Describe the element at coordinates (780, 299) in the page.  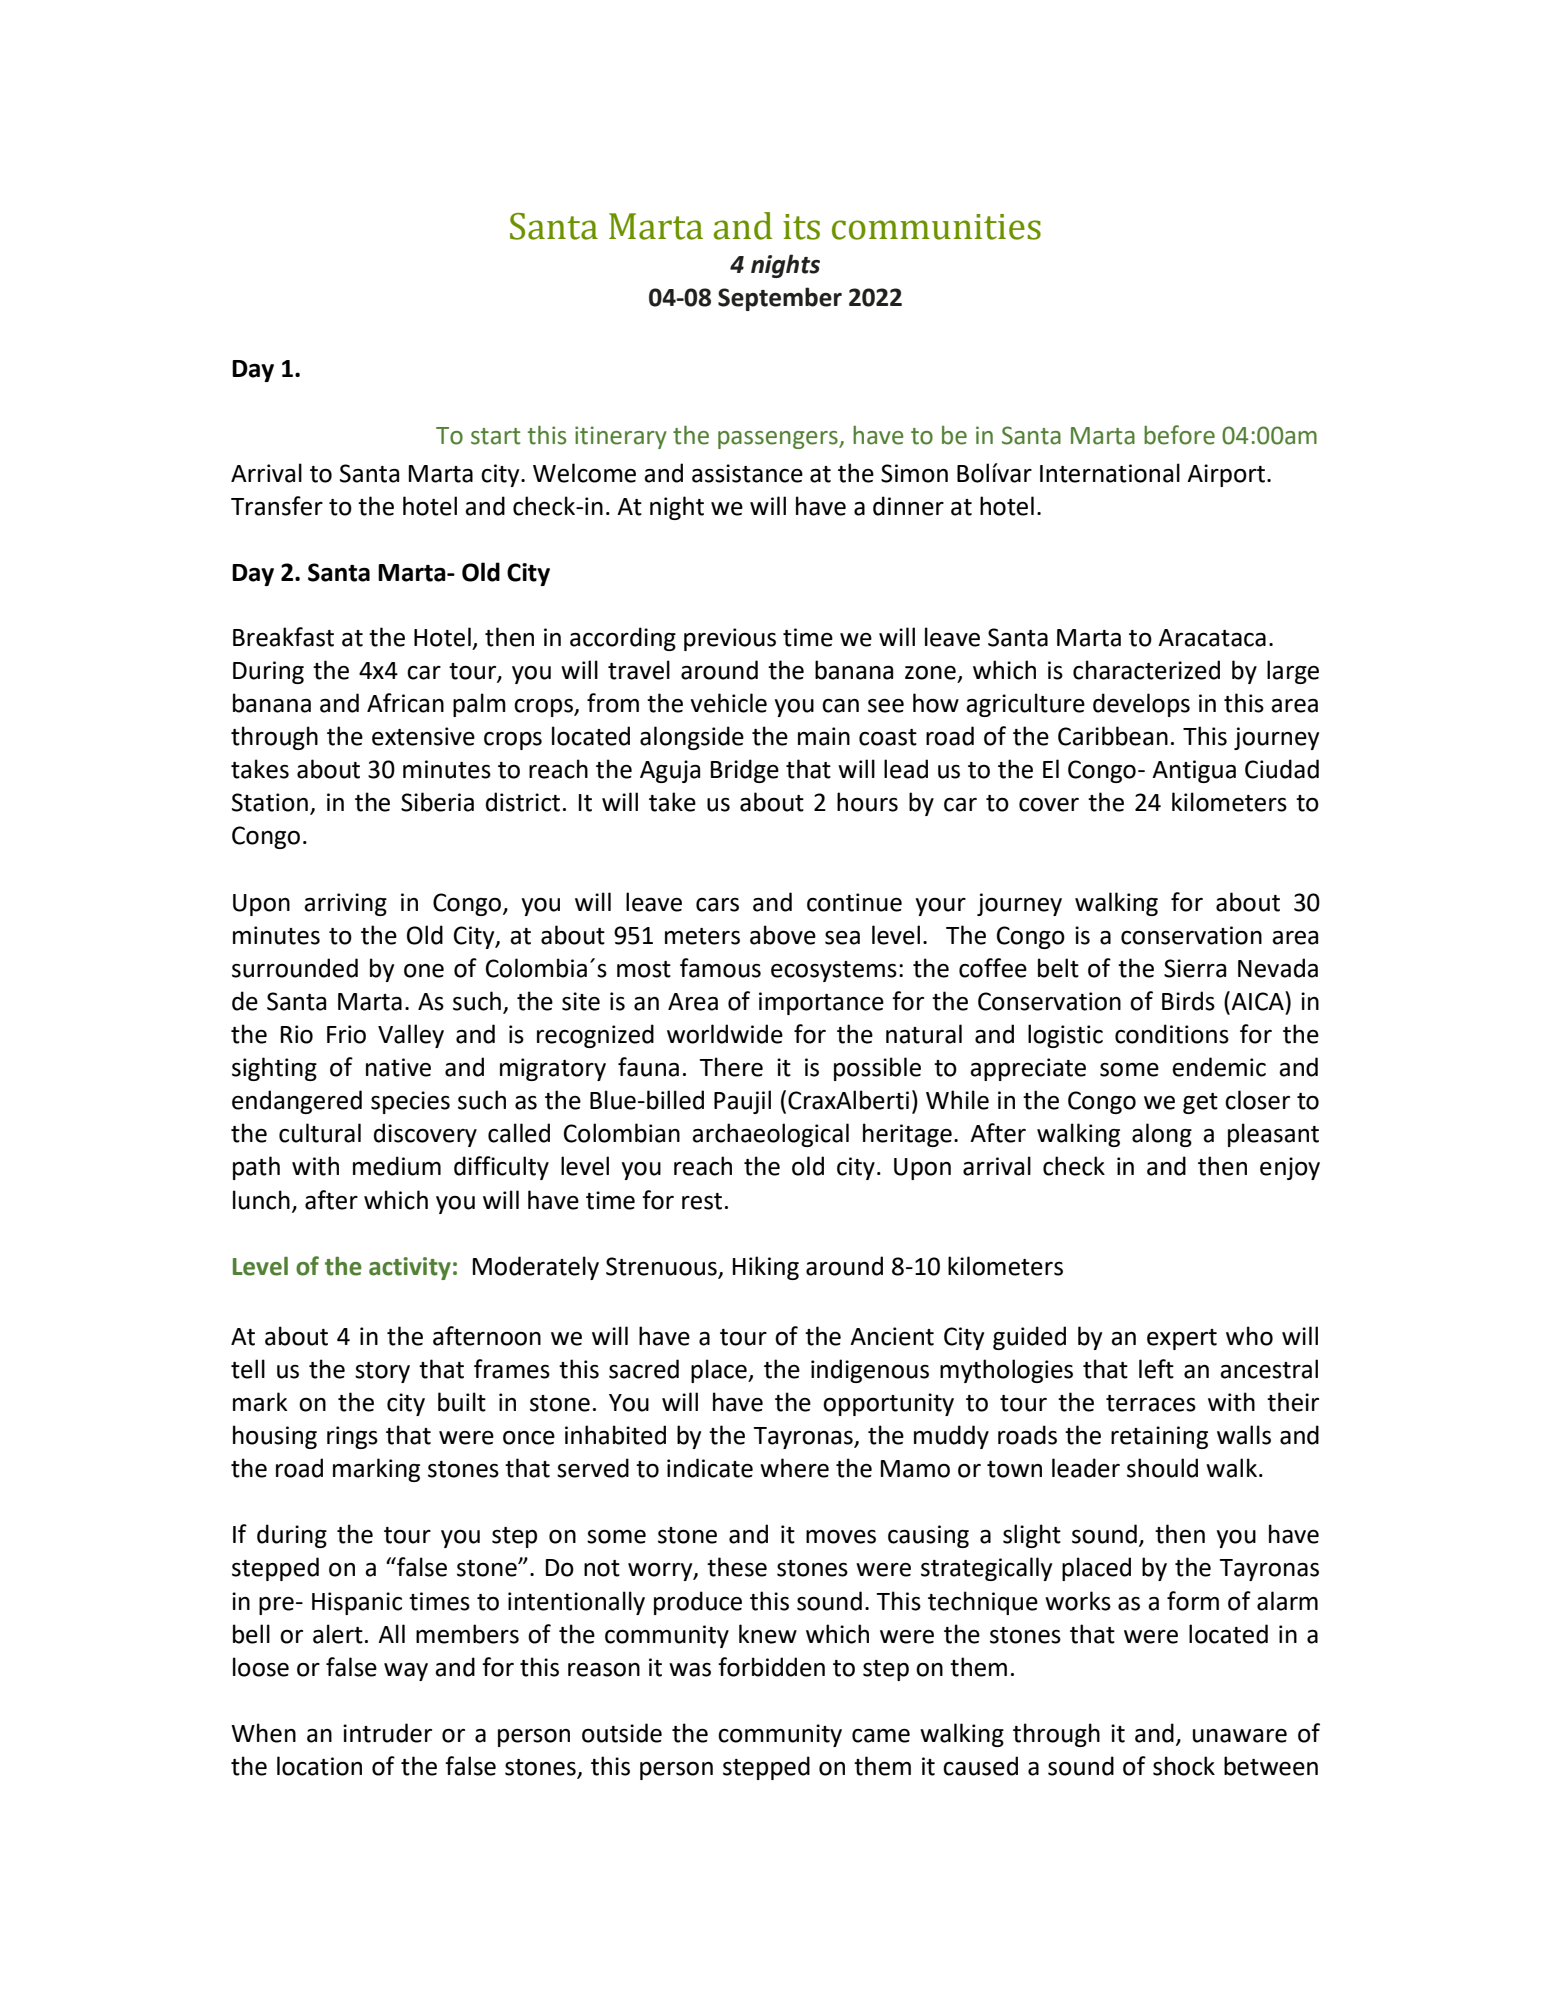
I see `September` at that location.
